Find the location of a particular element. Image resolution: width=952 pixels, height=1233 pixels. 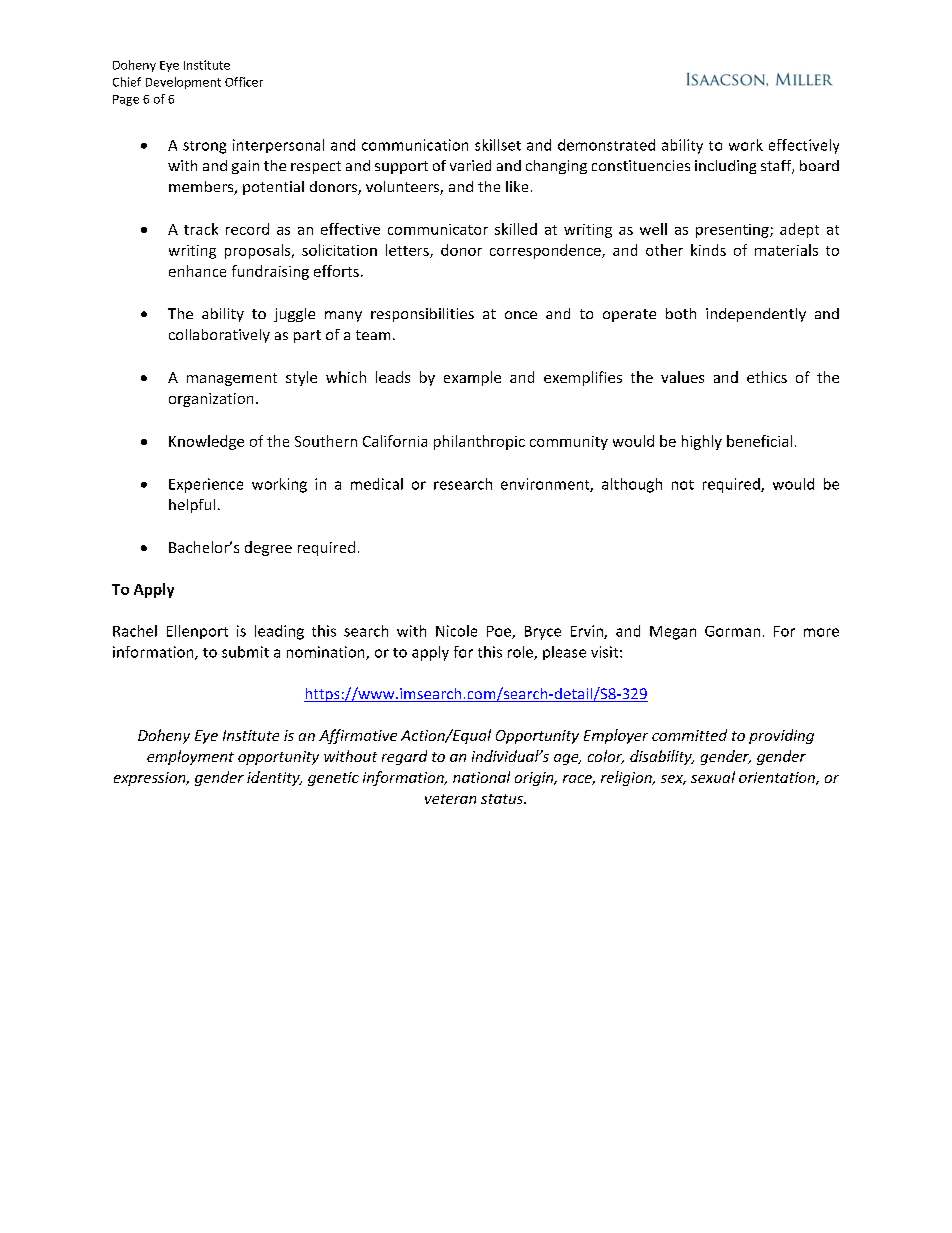

skillset is located at coordinates (498, 145).
